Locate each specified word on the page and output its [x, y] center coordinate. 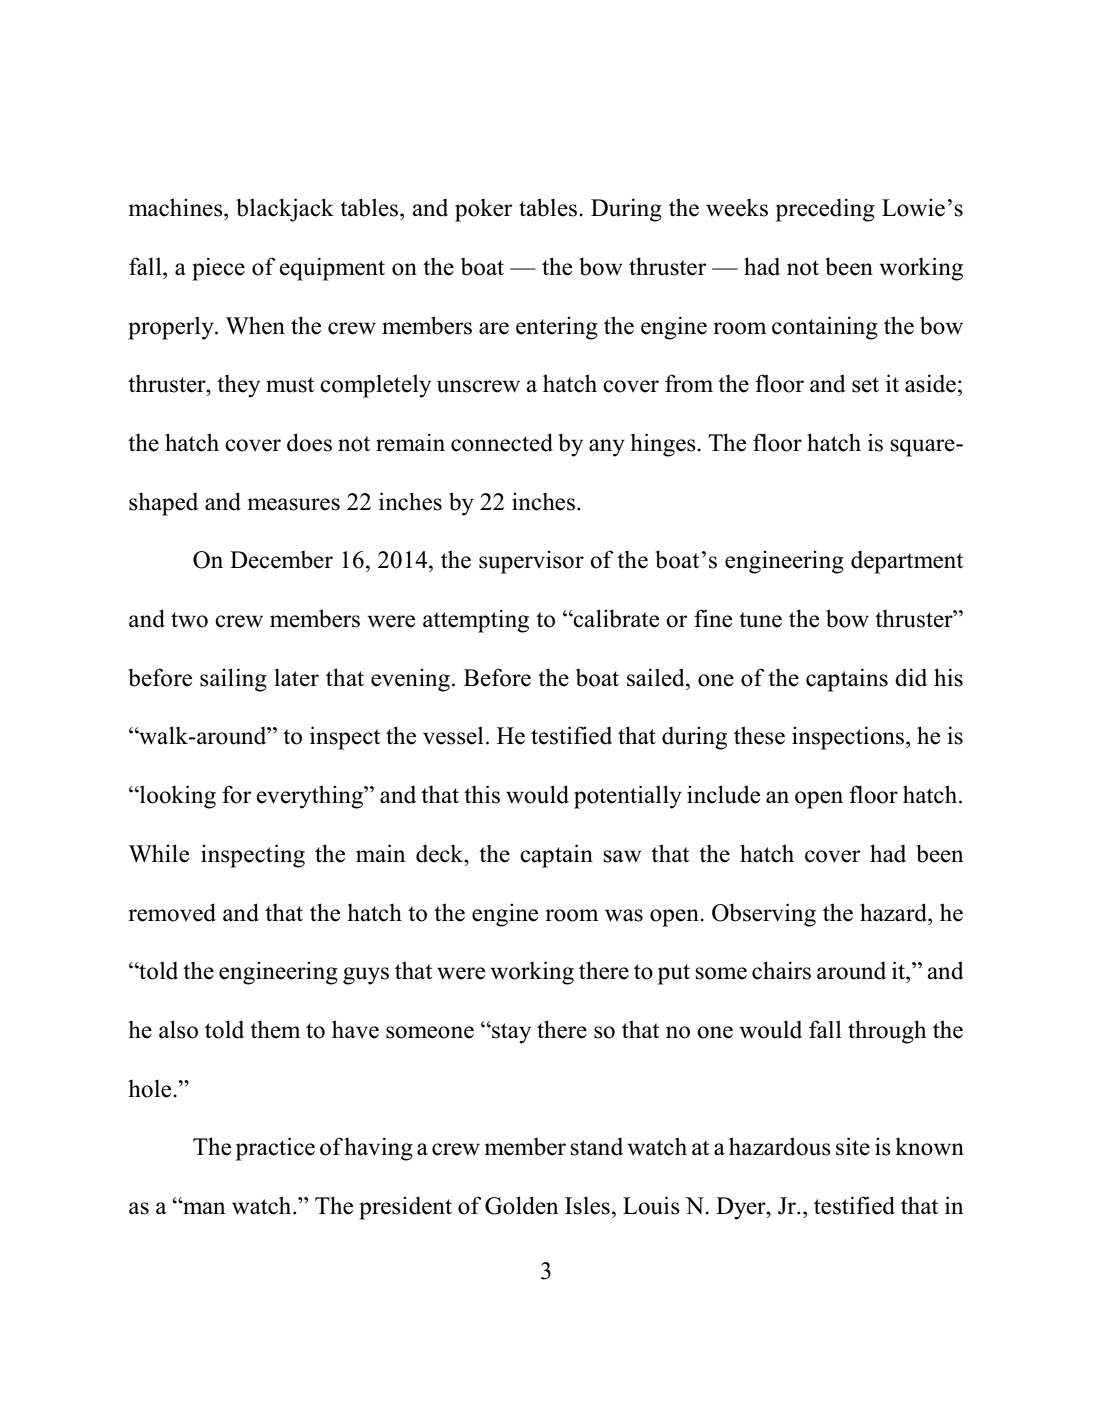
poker [483, 210]
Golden [522, 1205]
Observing [764, 915]
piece [218, 269]
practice [275, 1149]
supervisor [531, 562]
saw [622, 856]
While [158, 853]
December [281, 560]
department [907, 562]
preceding [825, 210]
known [929, 1146]
